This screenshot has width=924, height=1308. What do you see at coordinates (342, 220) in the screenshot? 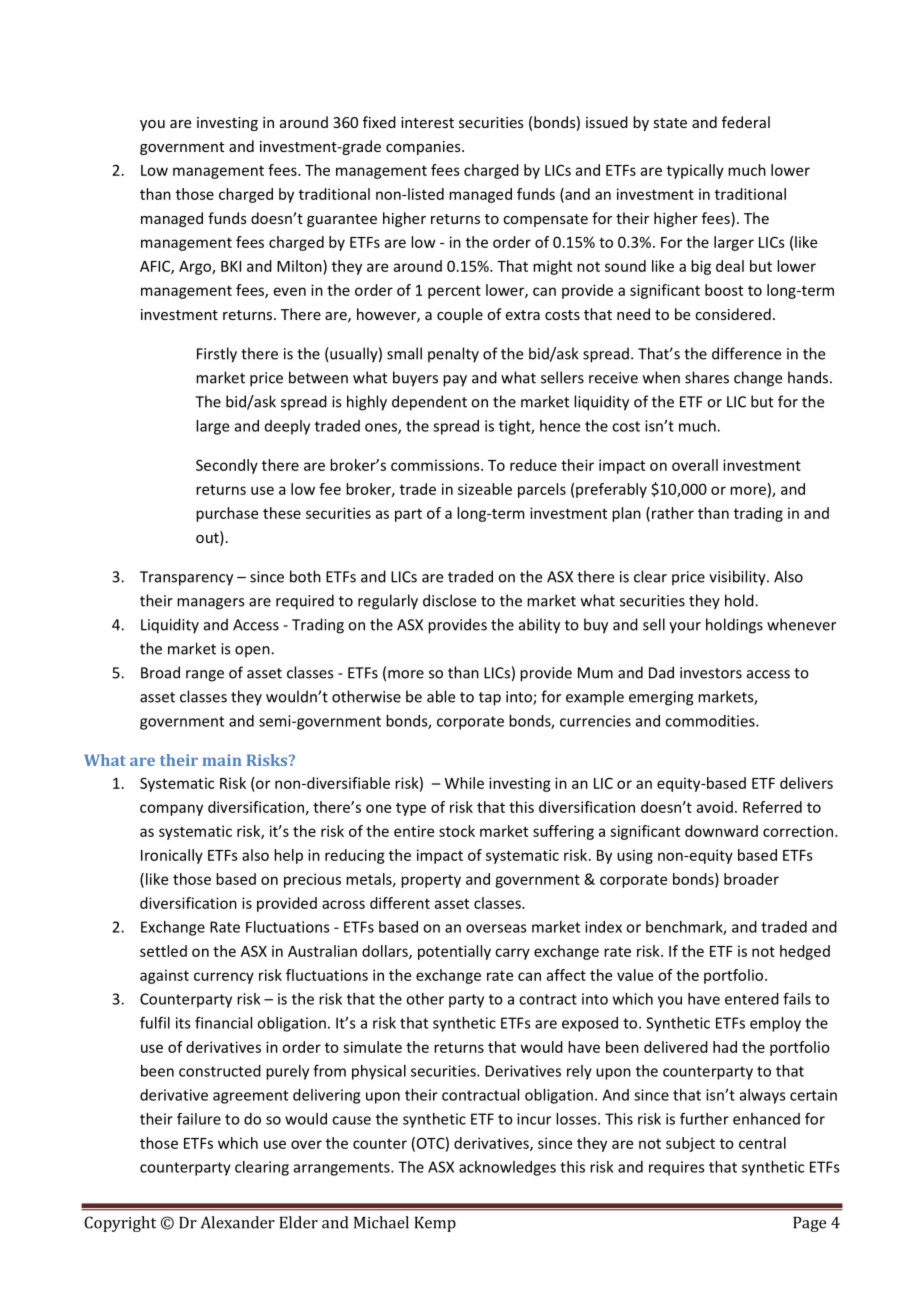
I see `guarantee` at bounding box center [342, 220].
